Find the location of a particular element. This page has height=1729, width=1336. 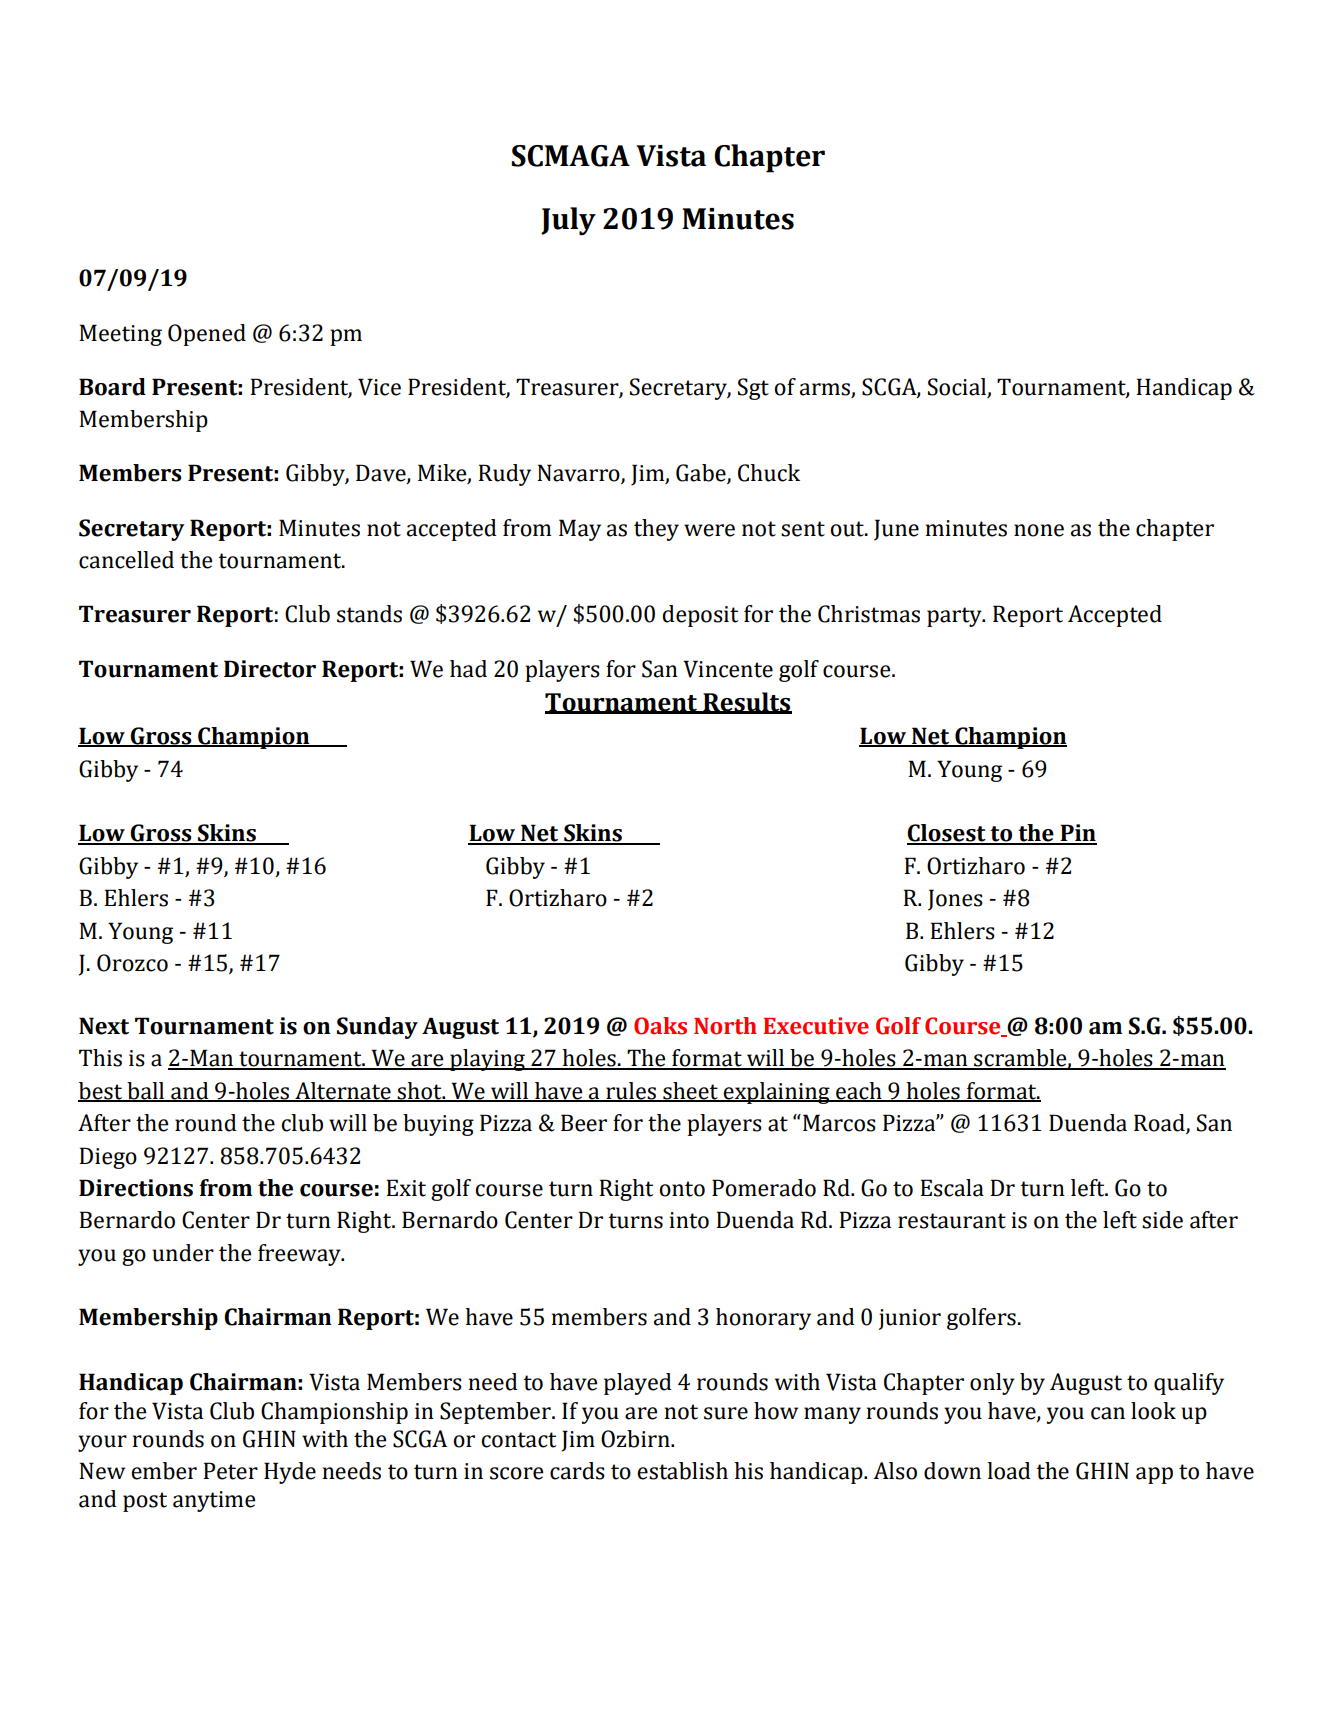

Opened is located at coordinates (207, 335).
